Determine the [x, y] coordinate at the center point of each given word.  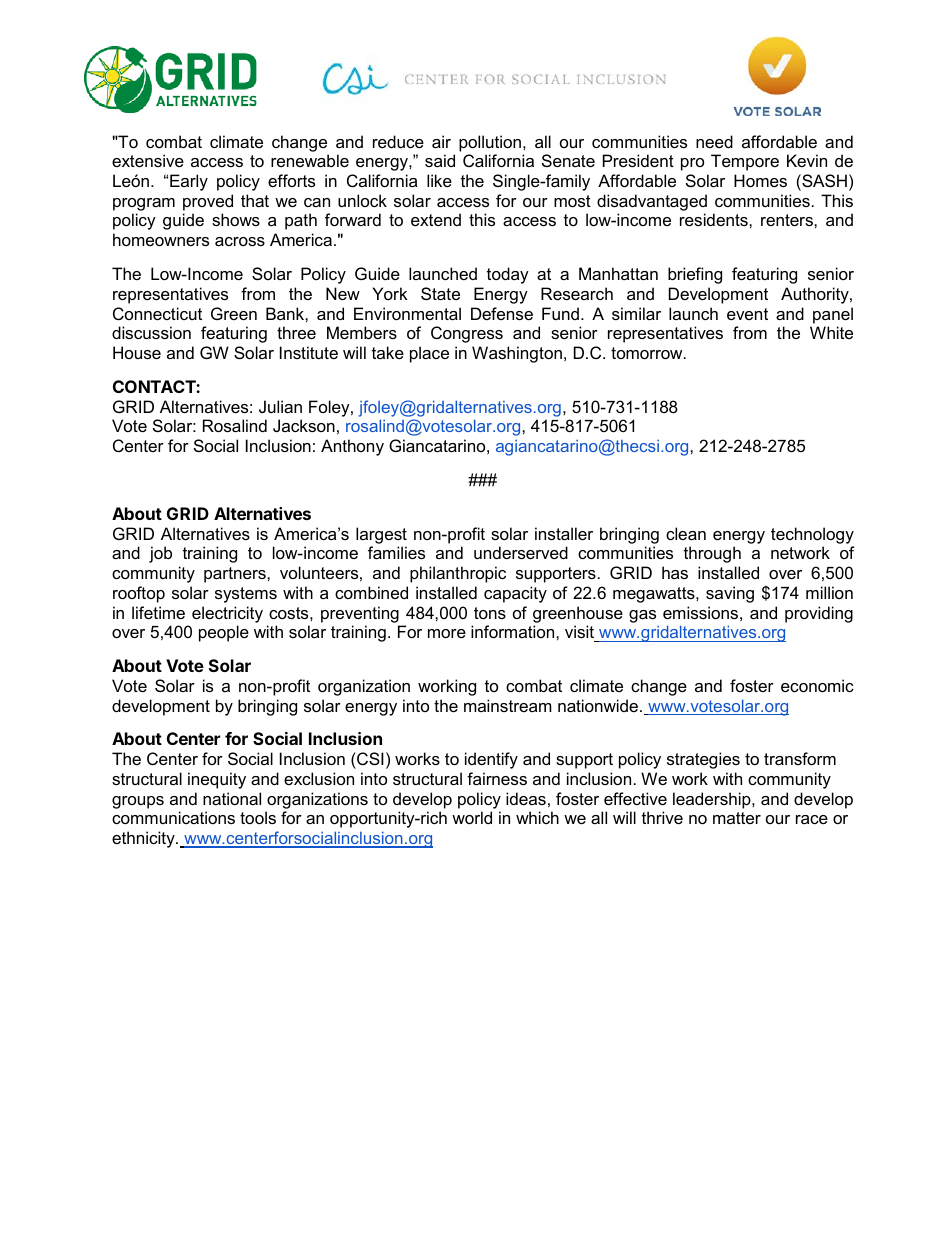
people [224, 633]
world [472, 817]
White [831, 332]
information [514, 631]
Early [189, 182]
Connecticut [157, 313]
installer [564, 533]
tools [258, 817]
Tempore [745, 162]
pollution [491, 143]
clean [686, 533]
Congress [467, 334]
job [160, 554]
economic [817, 685]
